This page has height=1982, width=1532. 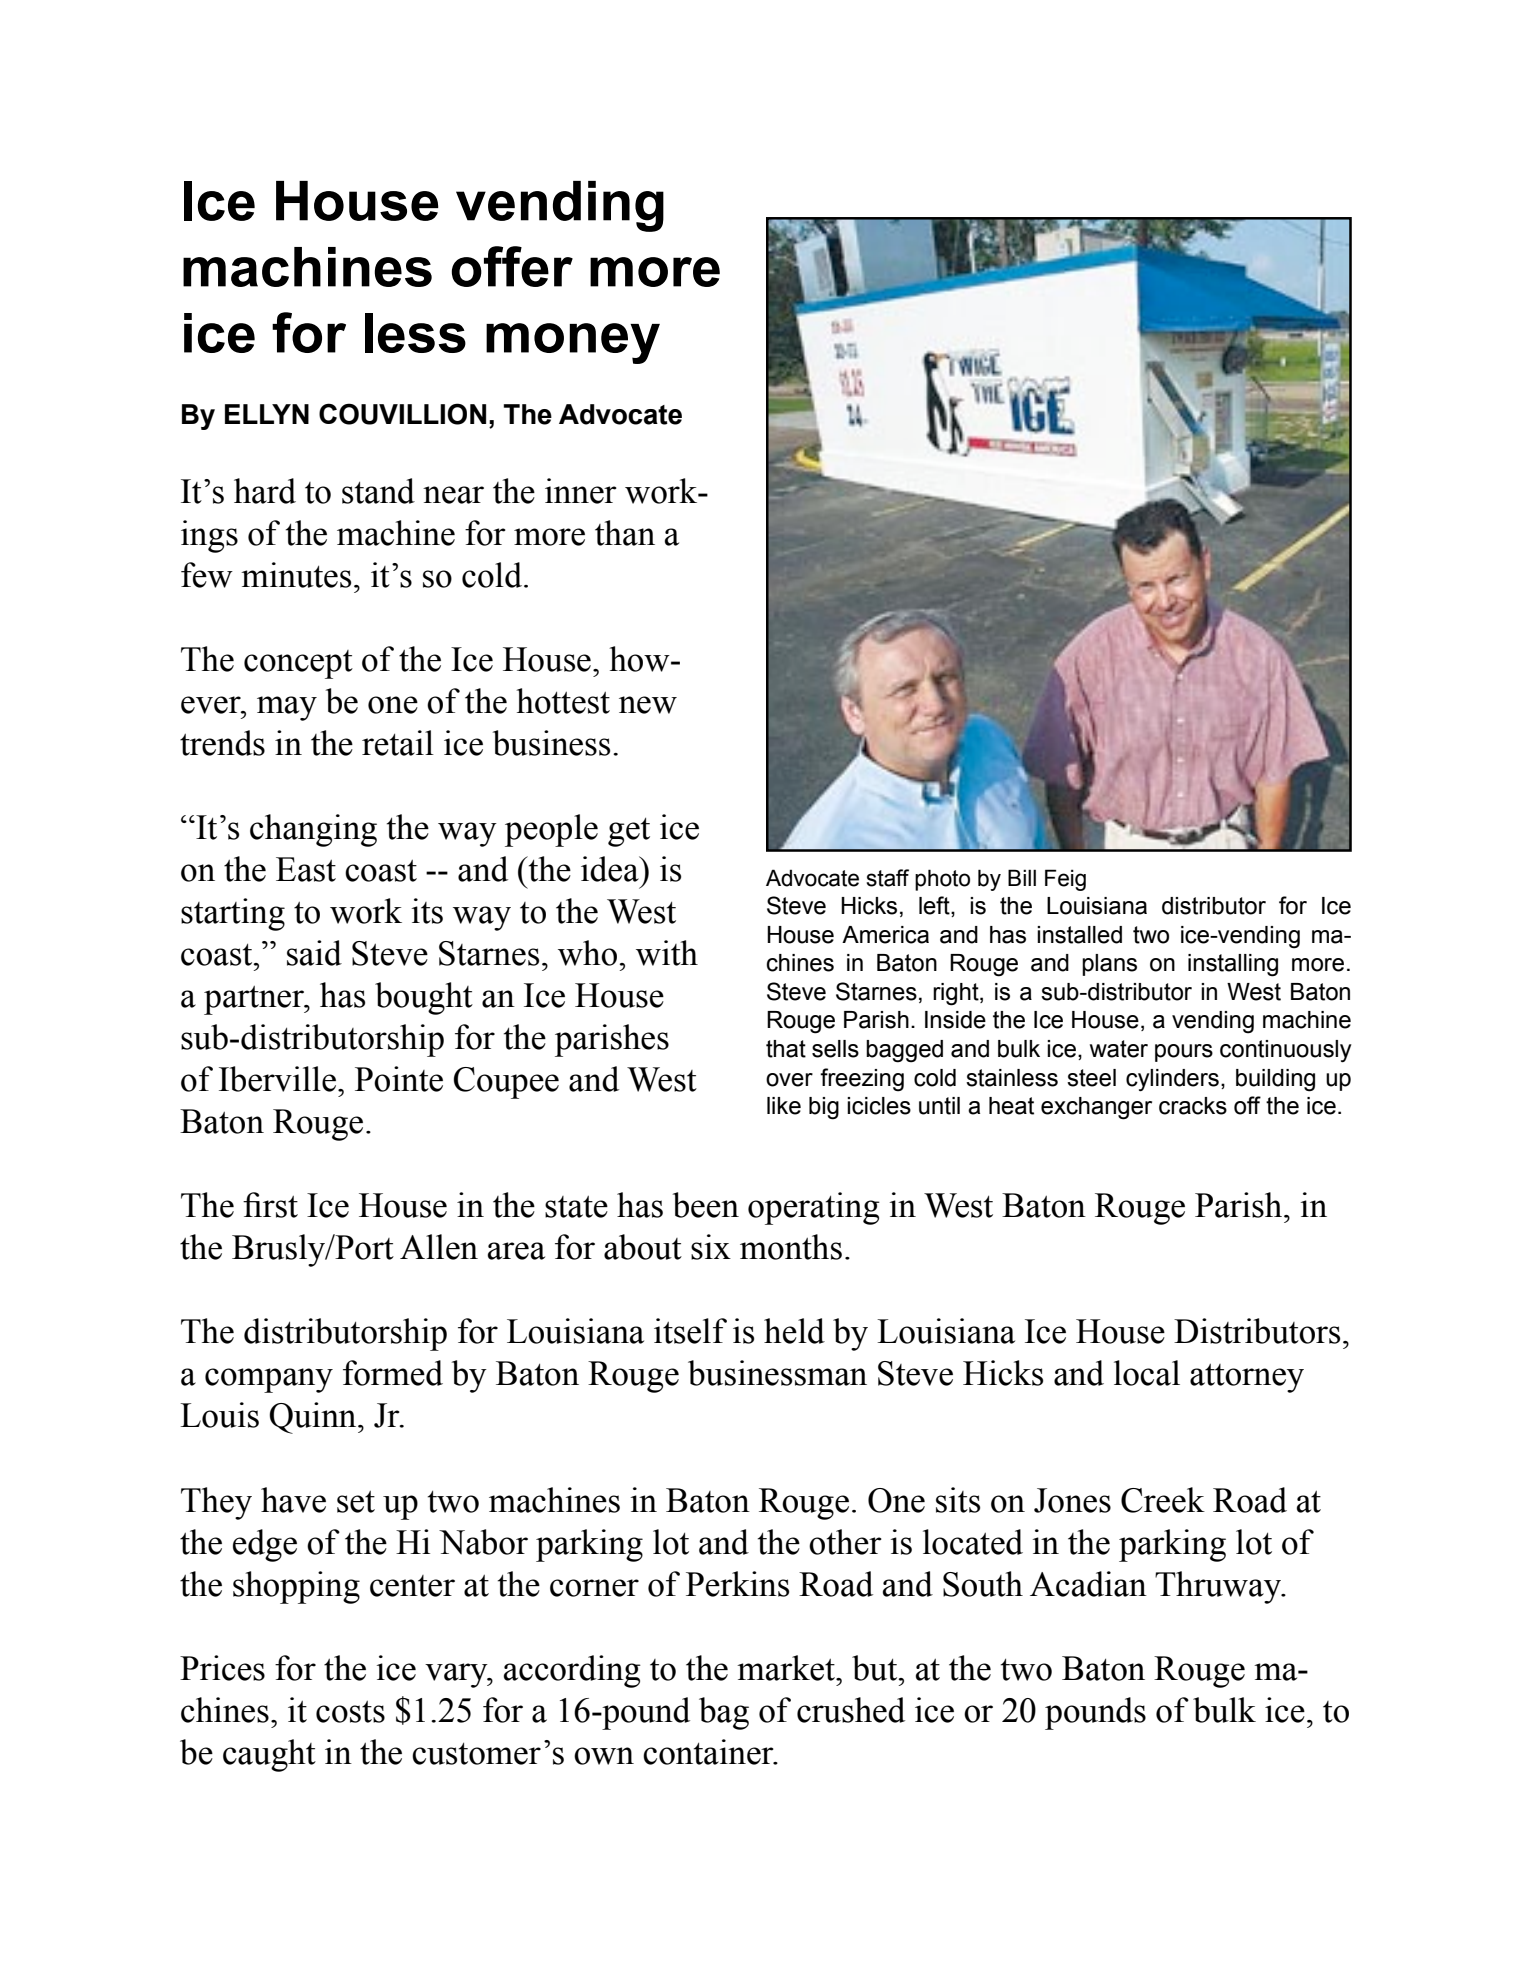 What do you see at coordinates (1119, 1049) in the page?
I see `water` at bounding box center [1119, 1049].
